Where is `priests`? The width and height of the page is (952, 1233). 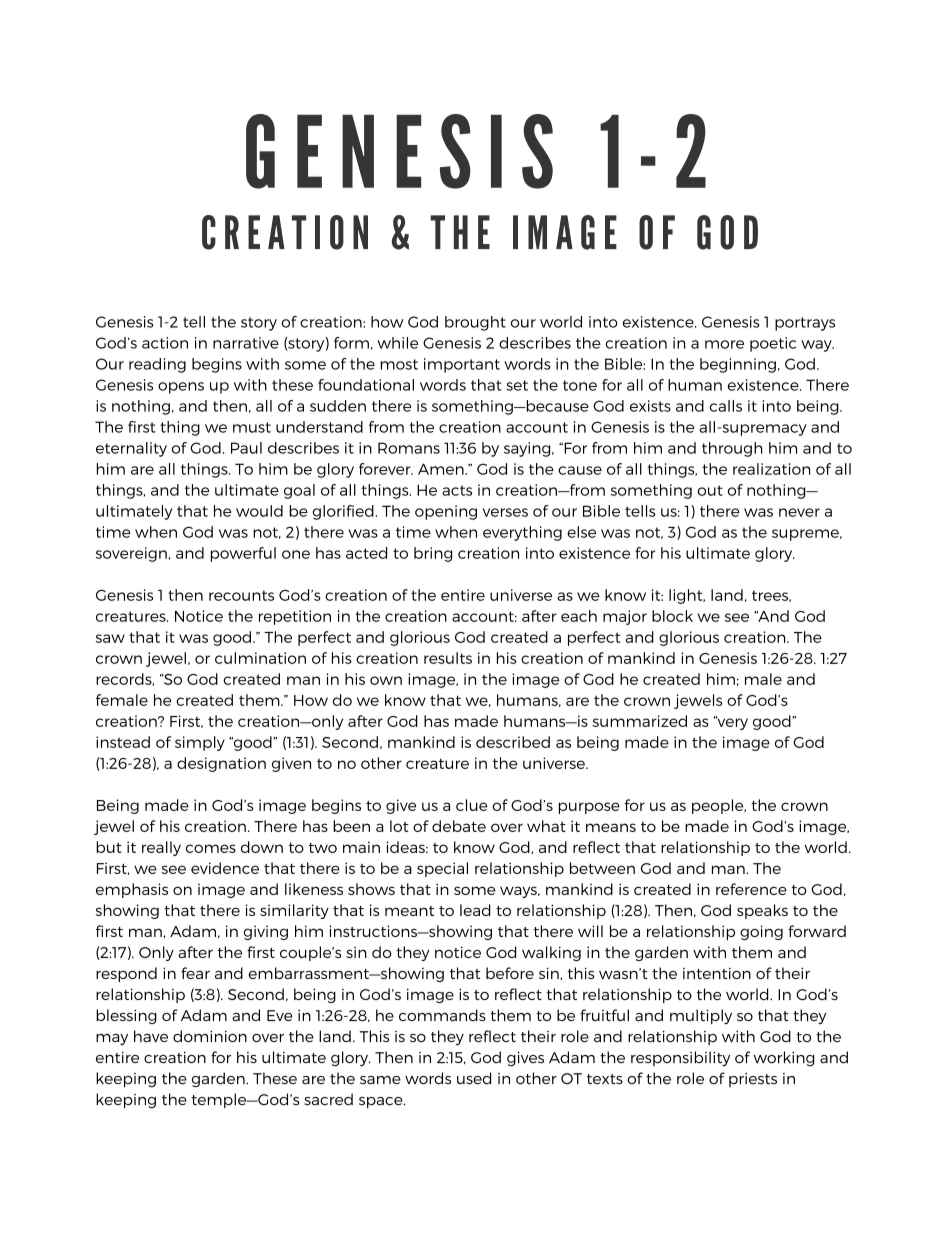 priests is located at coordinates (753, 1080).
